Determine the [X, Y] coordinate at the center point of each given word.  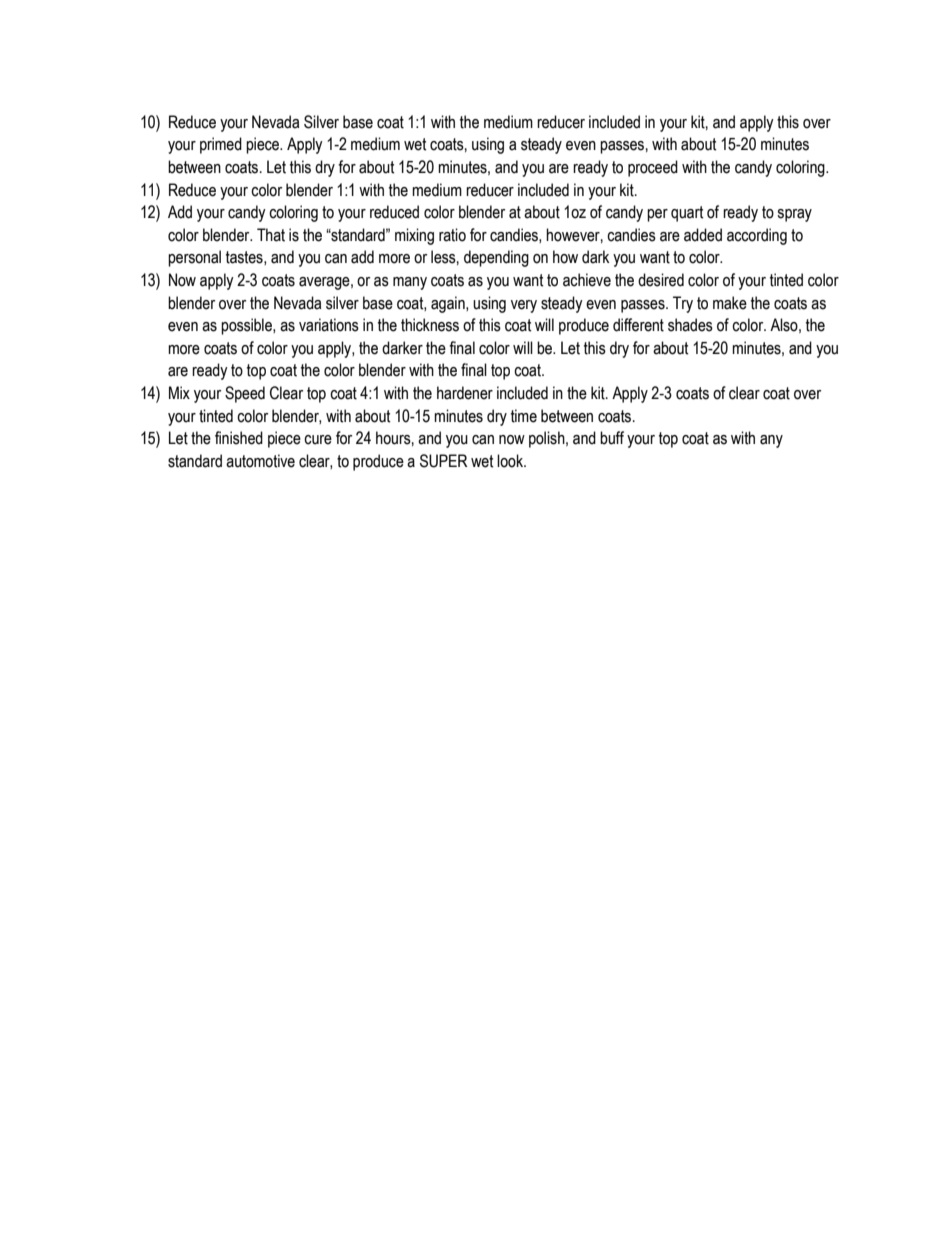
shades [690, 325]
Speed [245, 394]
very [524, 306]
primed [221, 145]
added [703, 235]
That [271, 235]
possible [247, 326]
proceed [653, 168]
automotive [260, 461]
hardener [465, 393]
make [730, 303]
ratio [452, 235]
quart [687, 214]
